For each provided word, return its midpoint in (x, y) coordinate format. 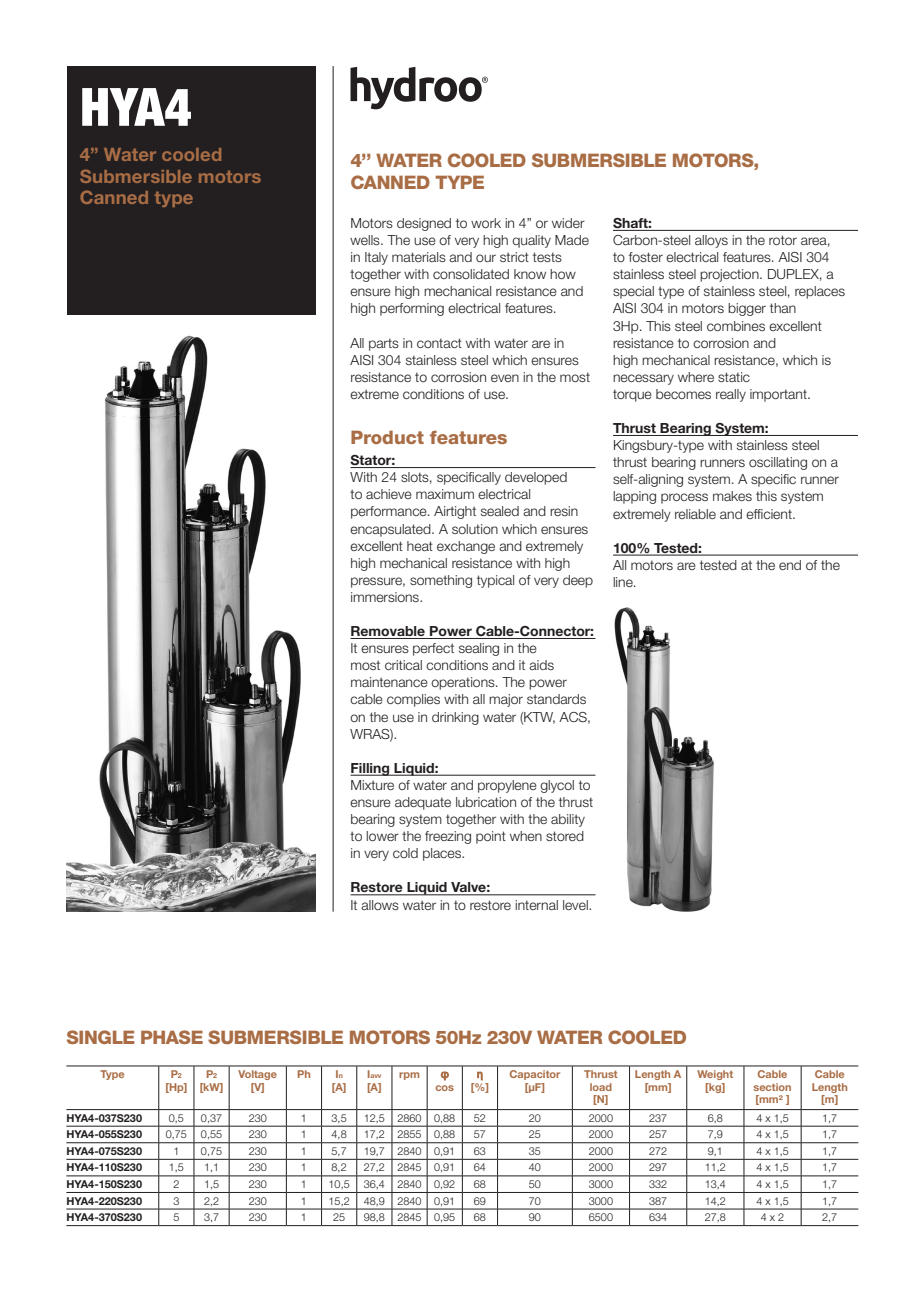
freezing (448, 837)
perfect (433, 649)
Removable (388, 632)
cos (445, 1088)
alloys (711, 241)
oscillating (778, 463)
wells (366, 240)
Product (387, 437)
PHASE (172, 1037)
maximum (445, 494)
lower (382, 836)
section (772, 1087)
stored (565, 836)
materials (419, 257)
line (624, 582)
